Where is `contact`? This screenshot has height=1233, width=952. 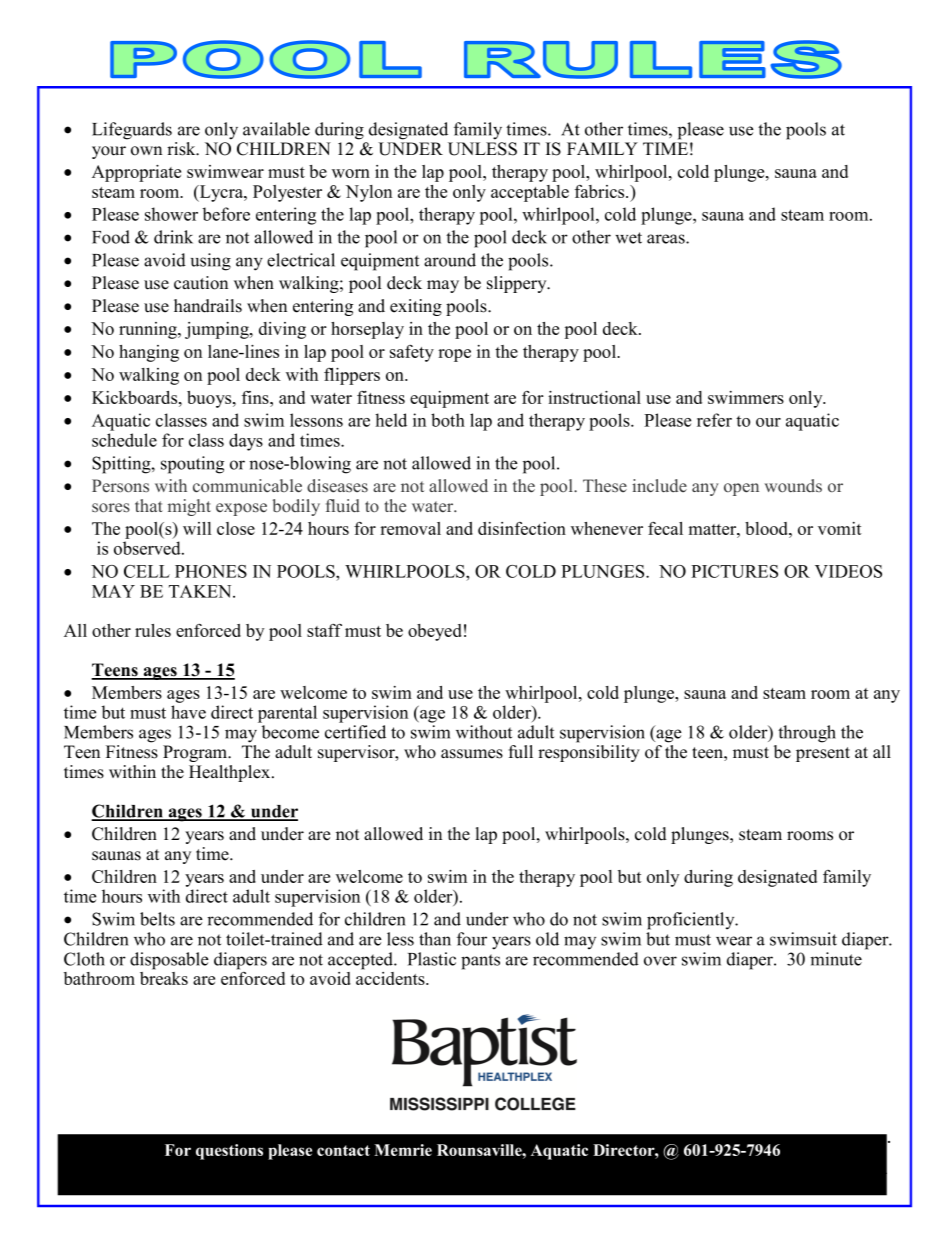
contact is located at coordinates (343, 1150).
